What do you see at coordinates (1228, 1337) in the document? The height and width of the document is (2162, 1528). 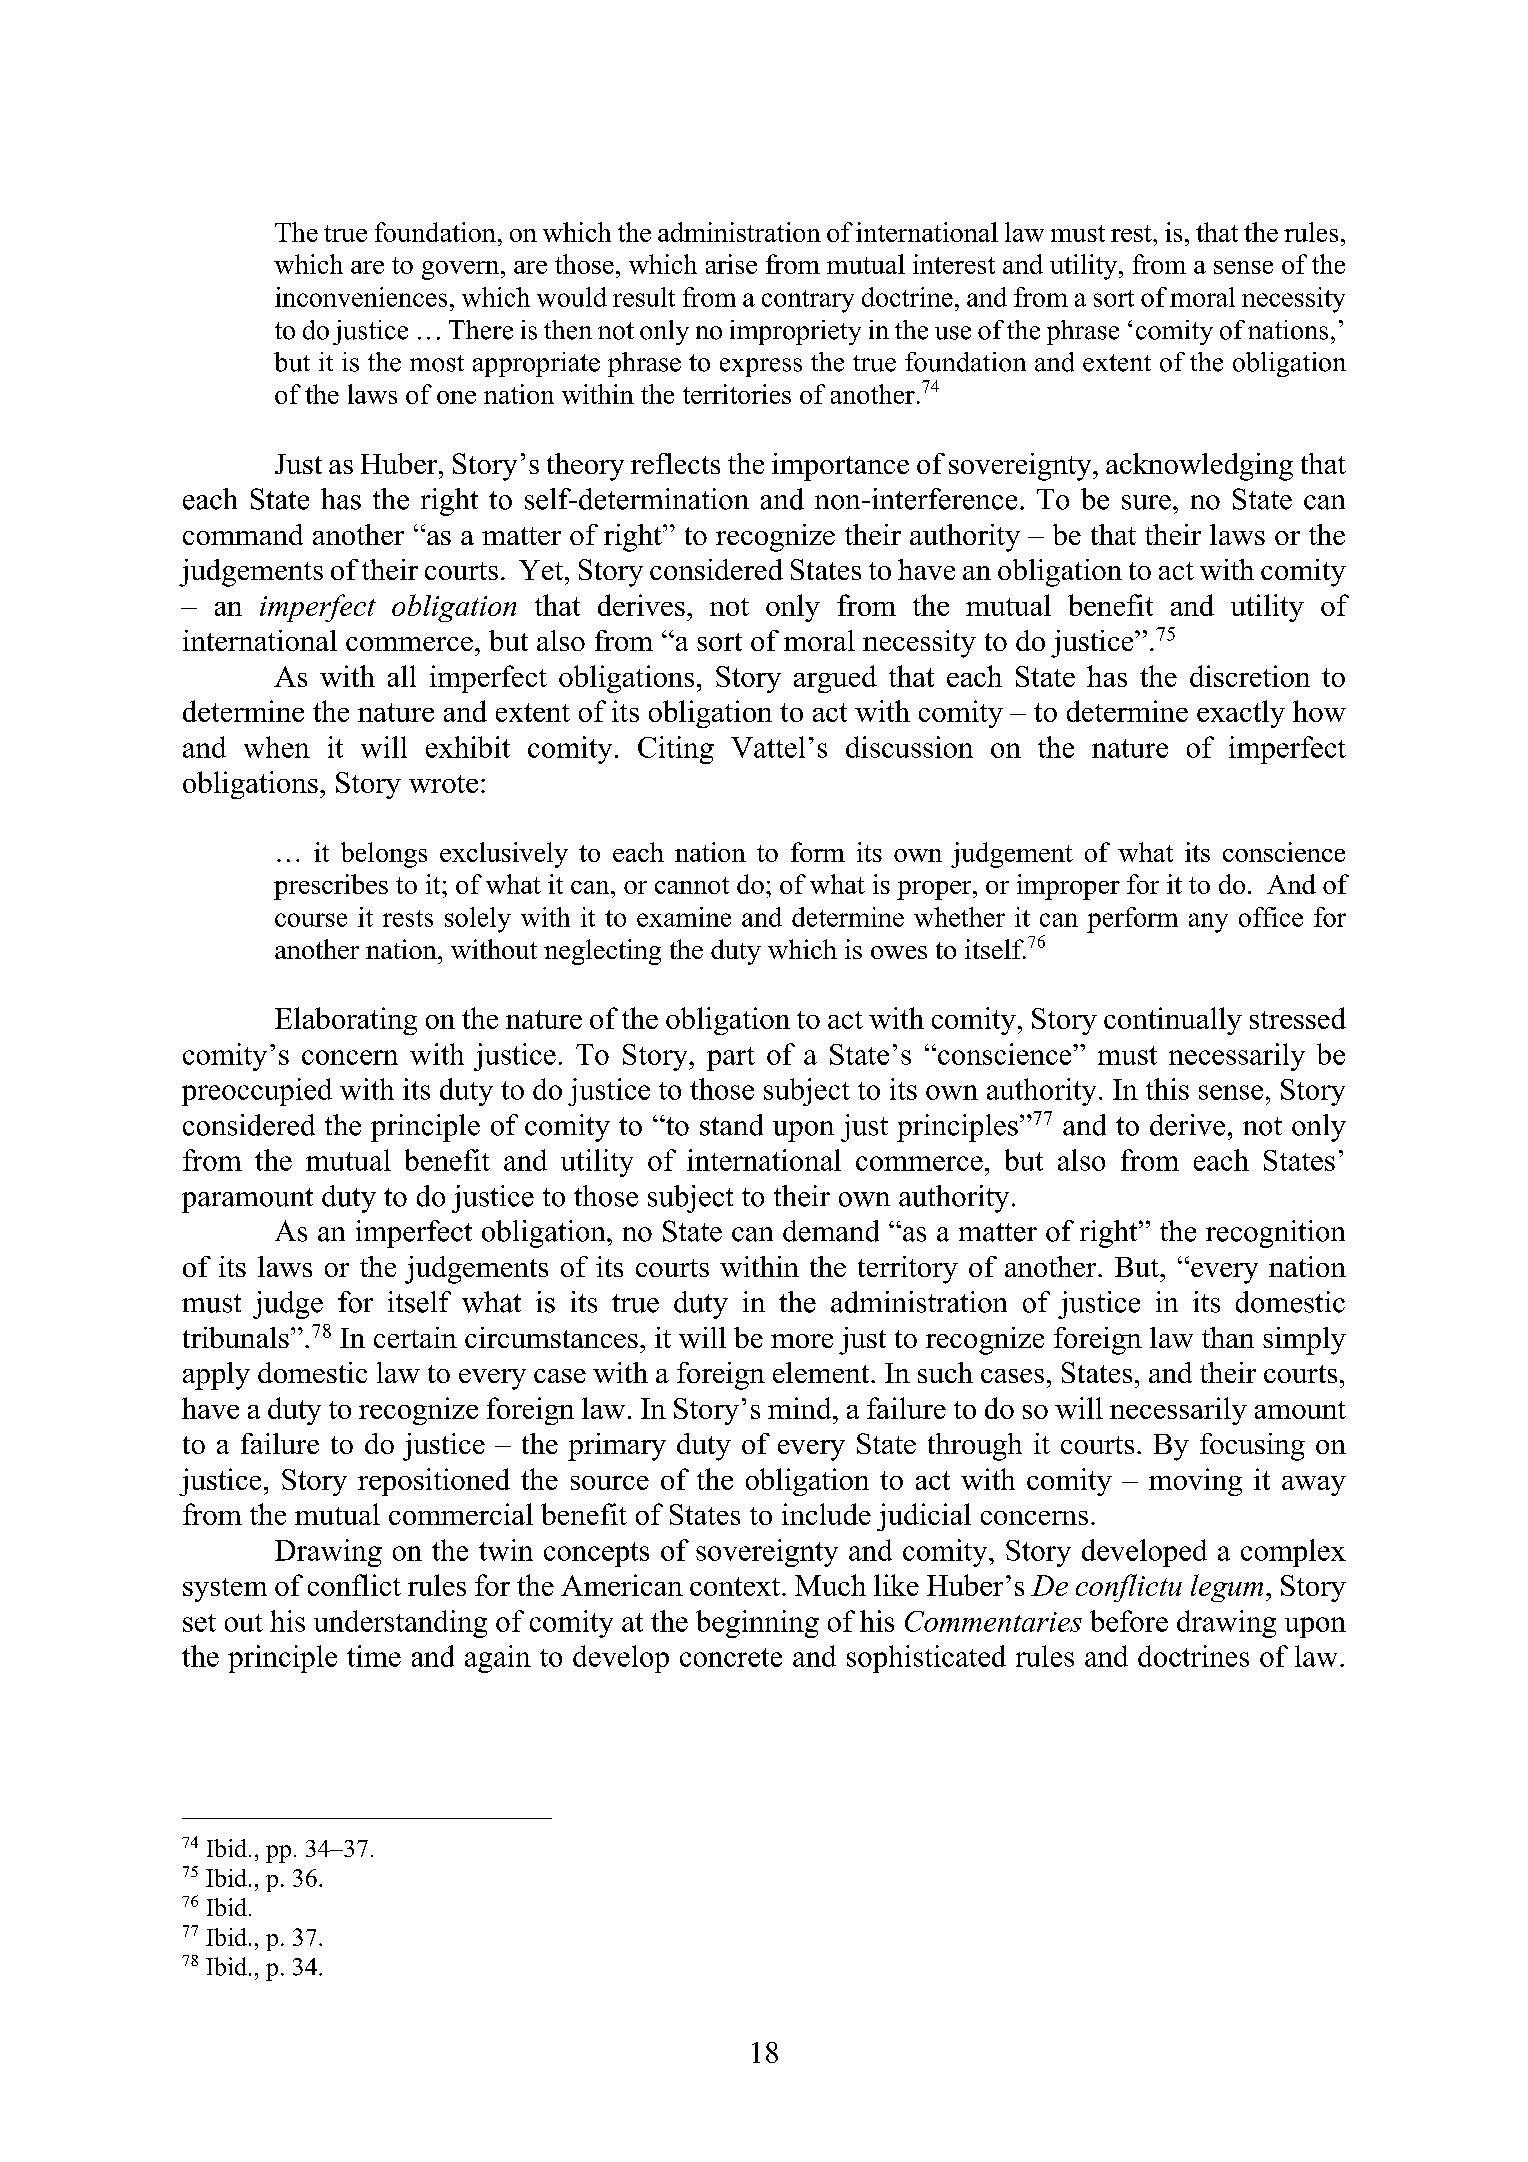 I see `than` at bounding box center [1228, 1337].
